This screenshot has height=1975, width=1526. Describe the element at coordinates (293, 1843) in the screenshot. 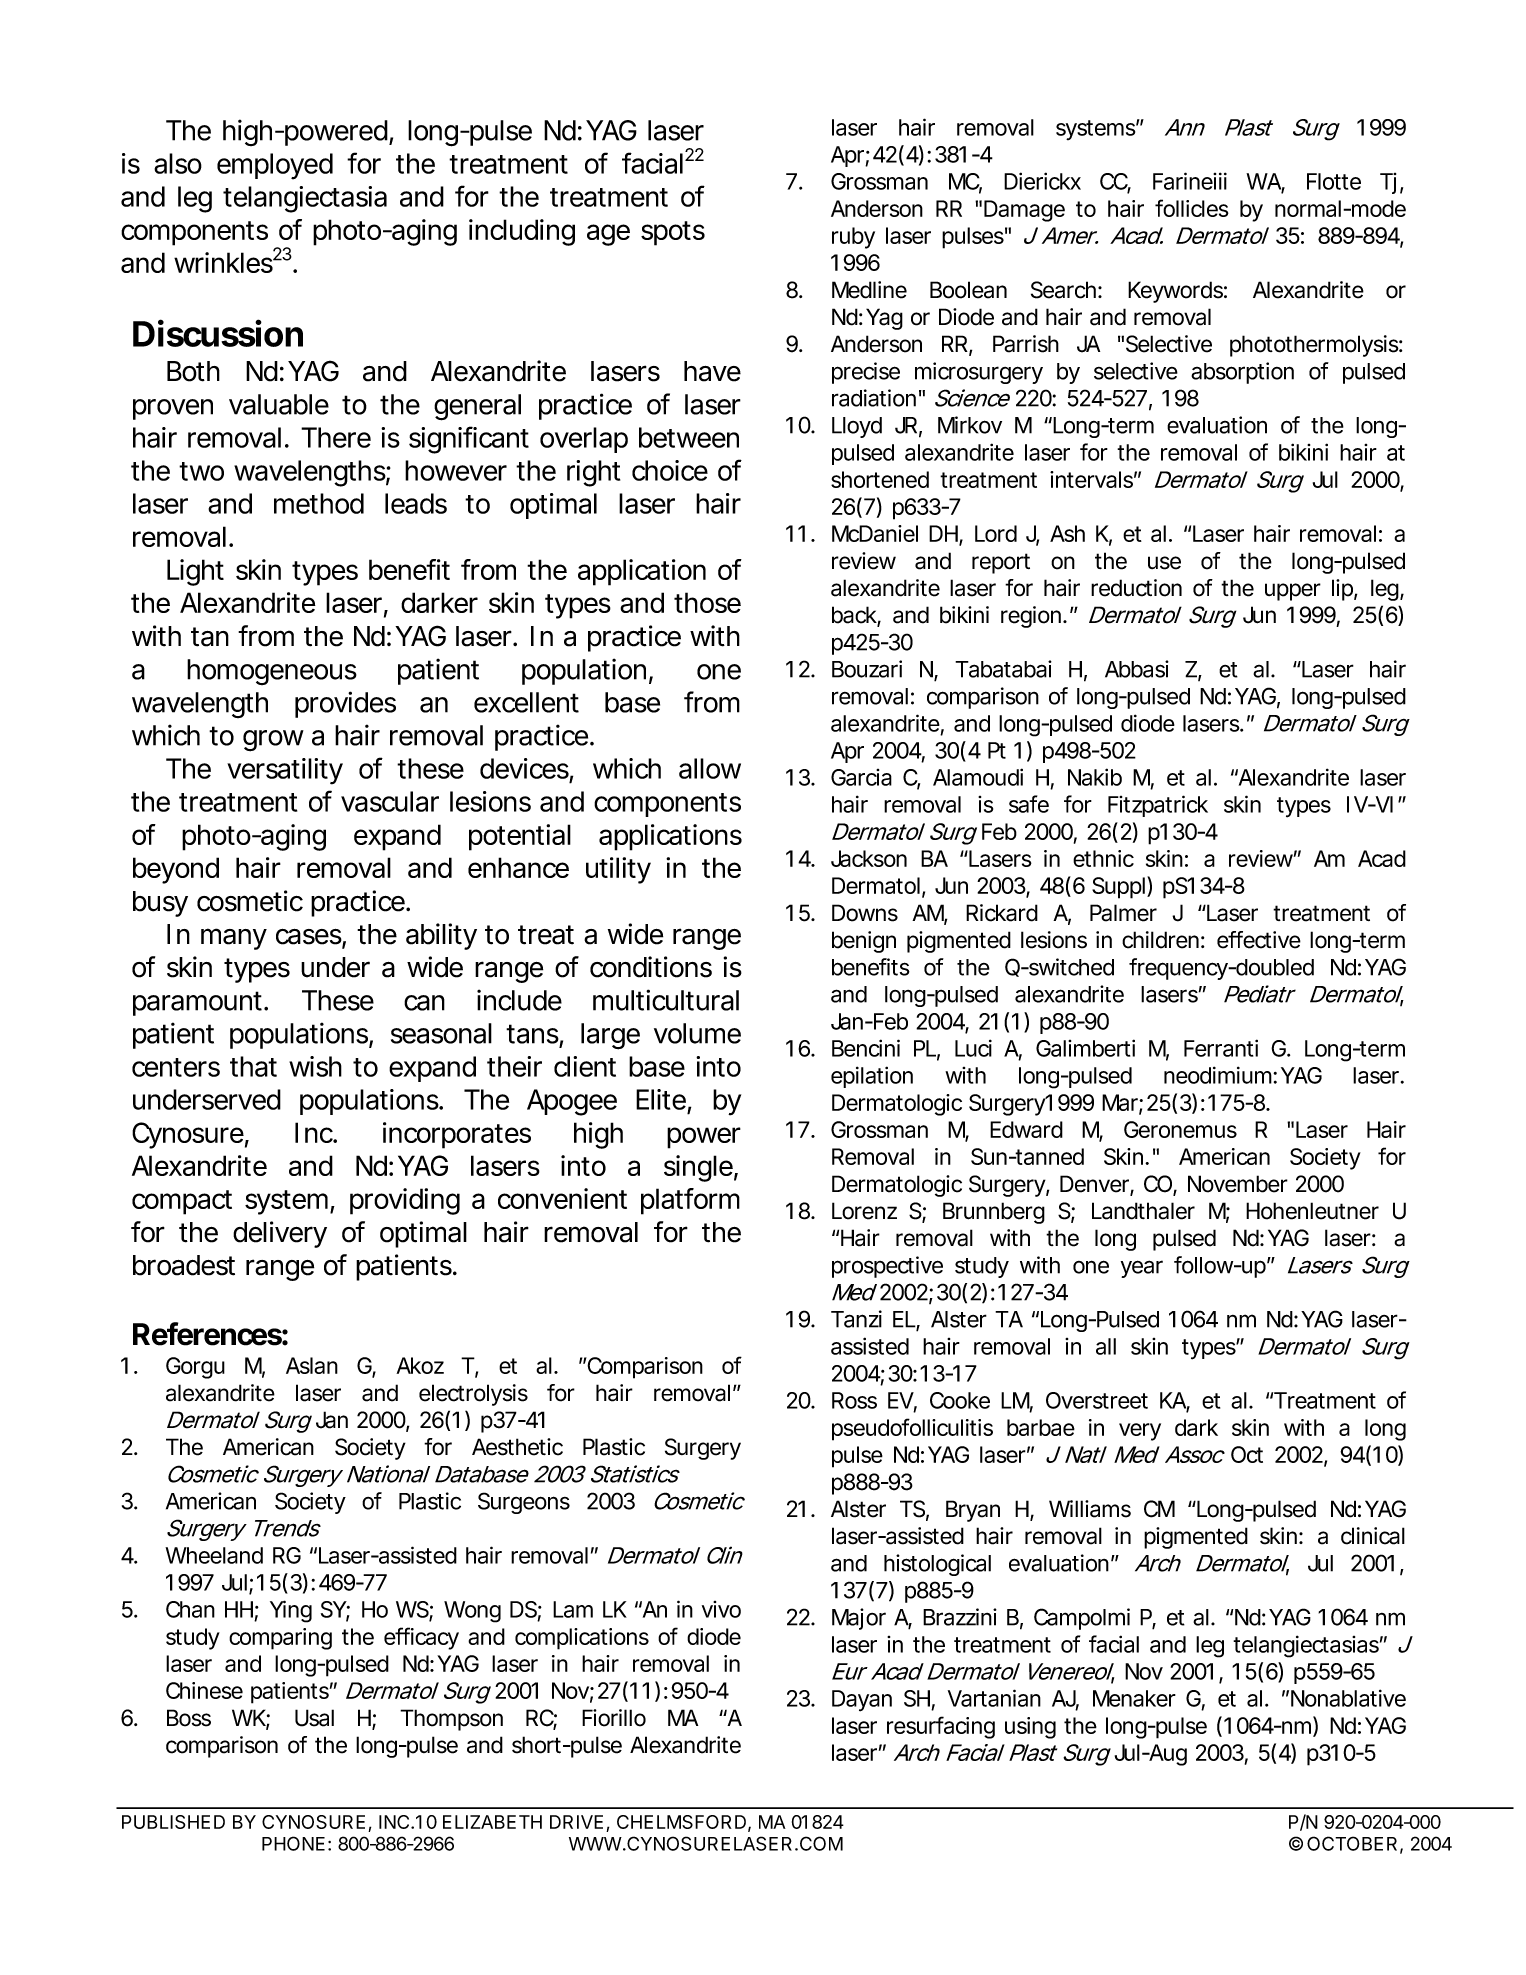

I see `PHONE` at that location.
